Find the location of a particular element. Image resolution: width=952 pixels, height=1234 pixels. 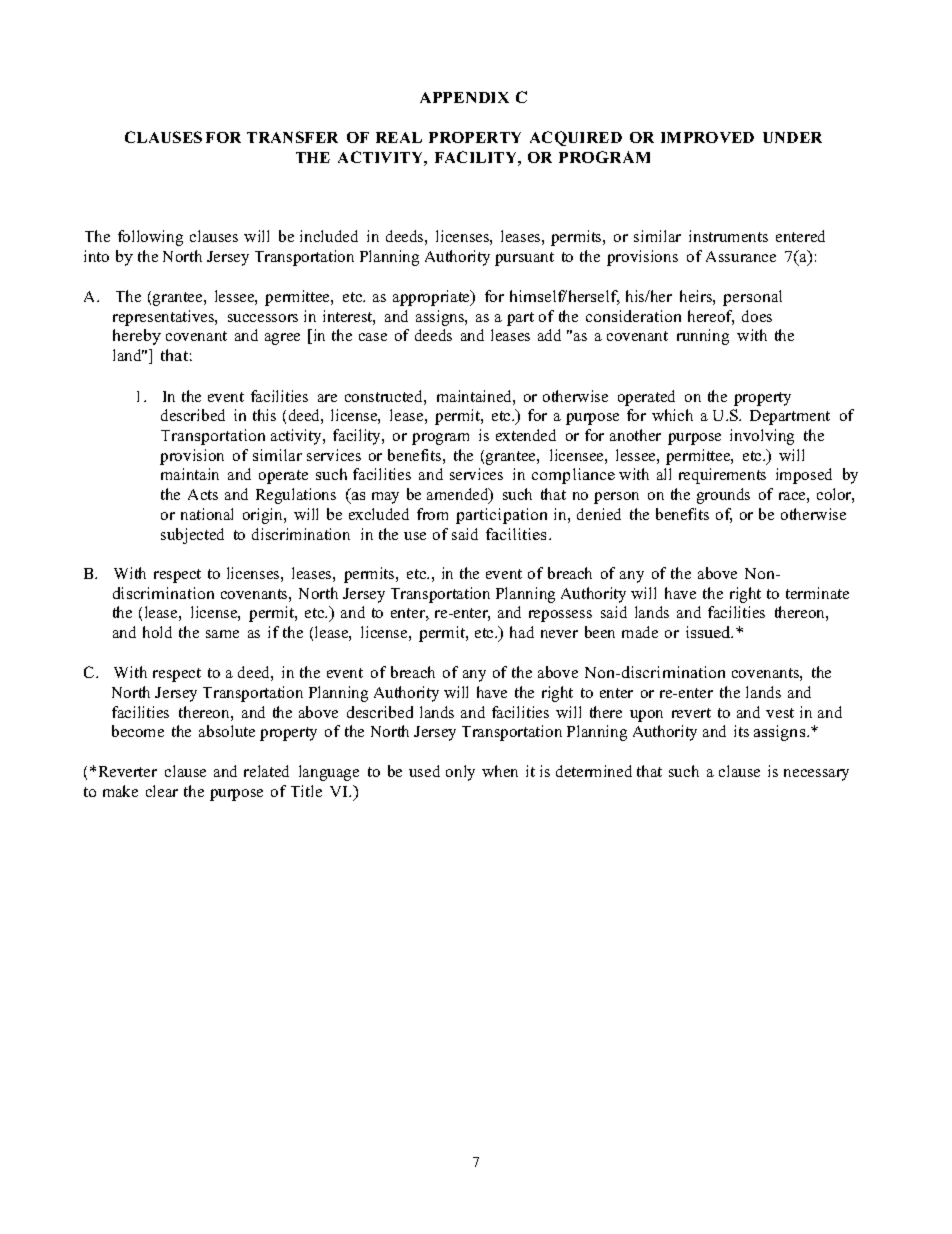

Assurance is located at coordinates (741, 256).
